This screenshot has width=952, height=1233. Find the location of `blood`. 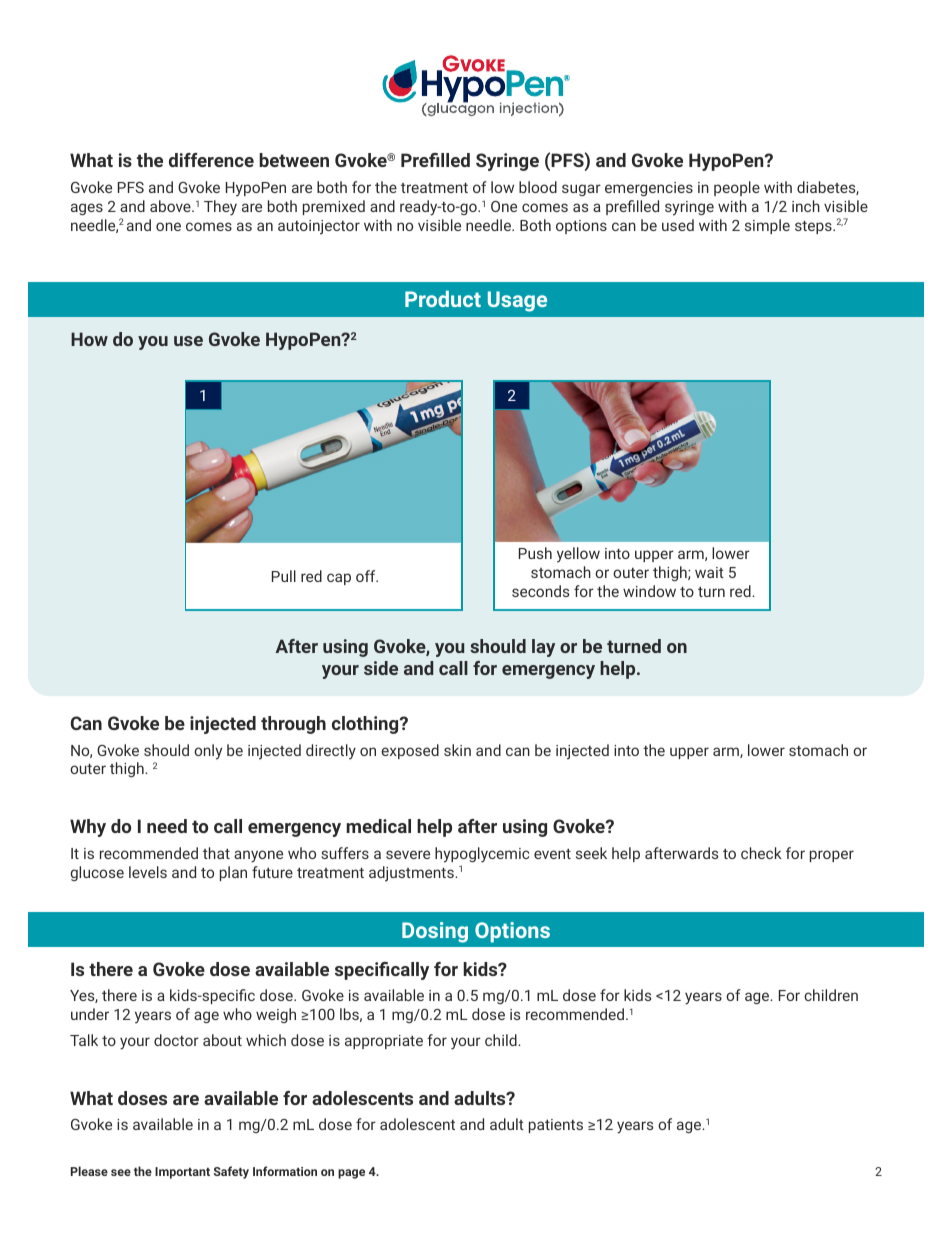

blood is located at coordinates (538, 187).
